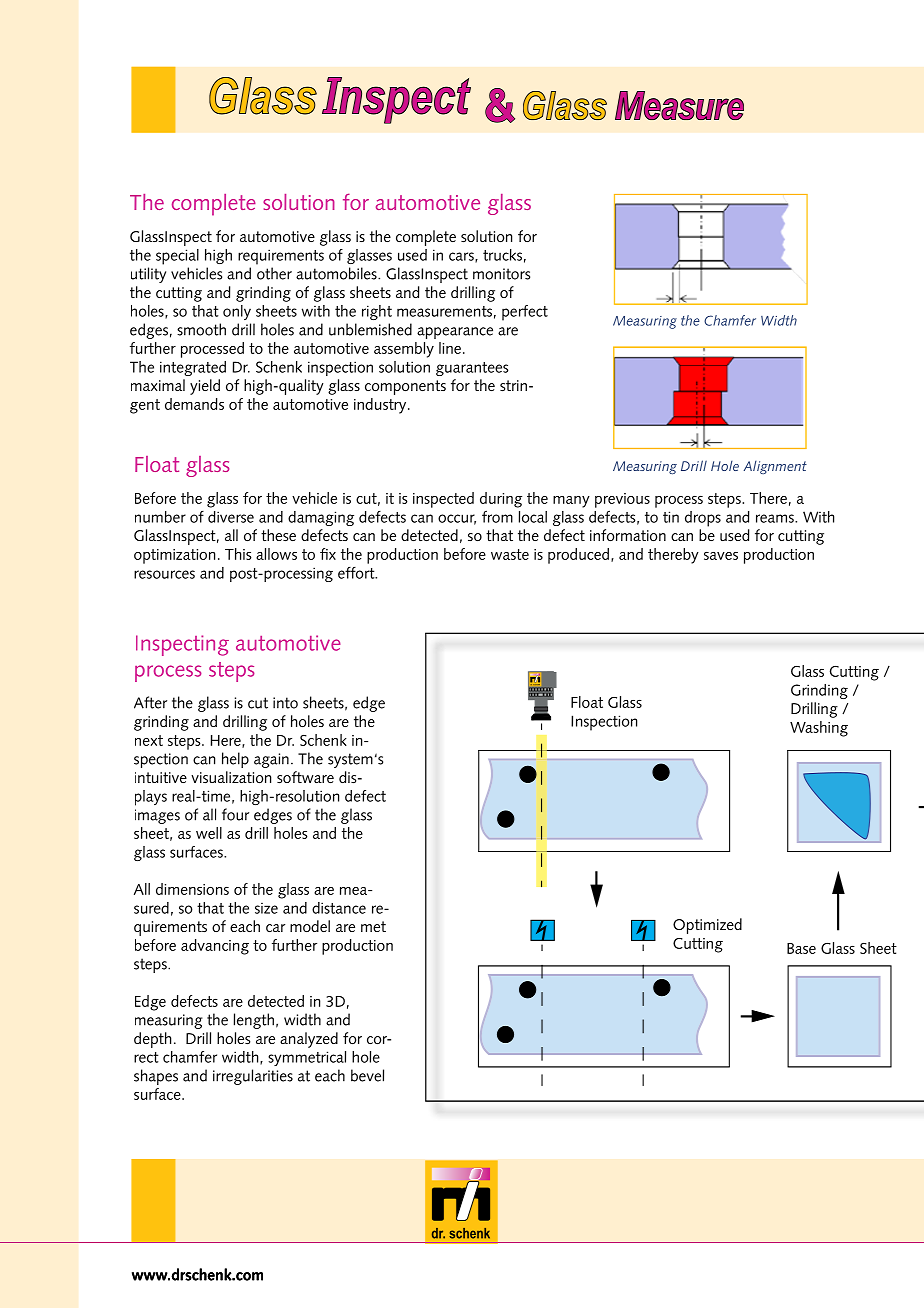  What do you see at coordinates (525, 313) in the page?
I see `perfect` at bounding box center [525, 313].
